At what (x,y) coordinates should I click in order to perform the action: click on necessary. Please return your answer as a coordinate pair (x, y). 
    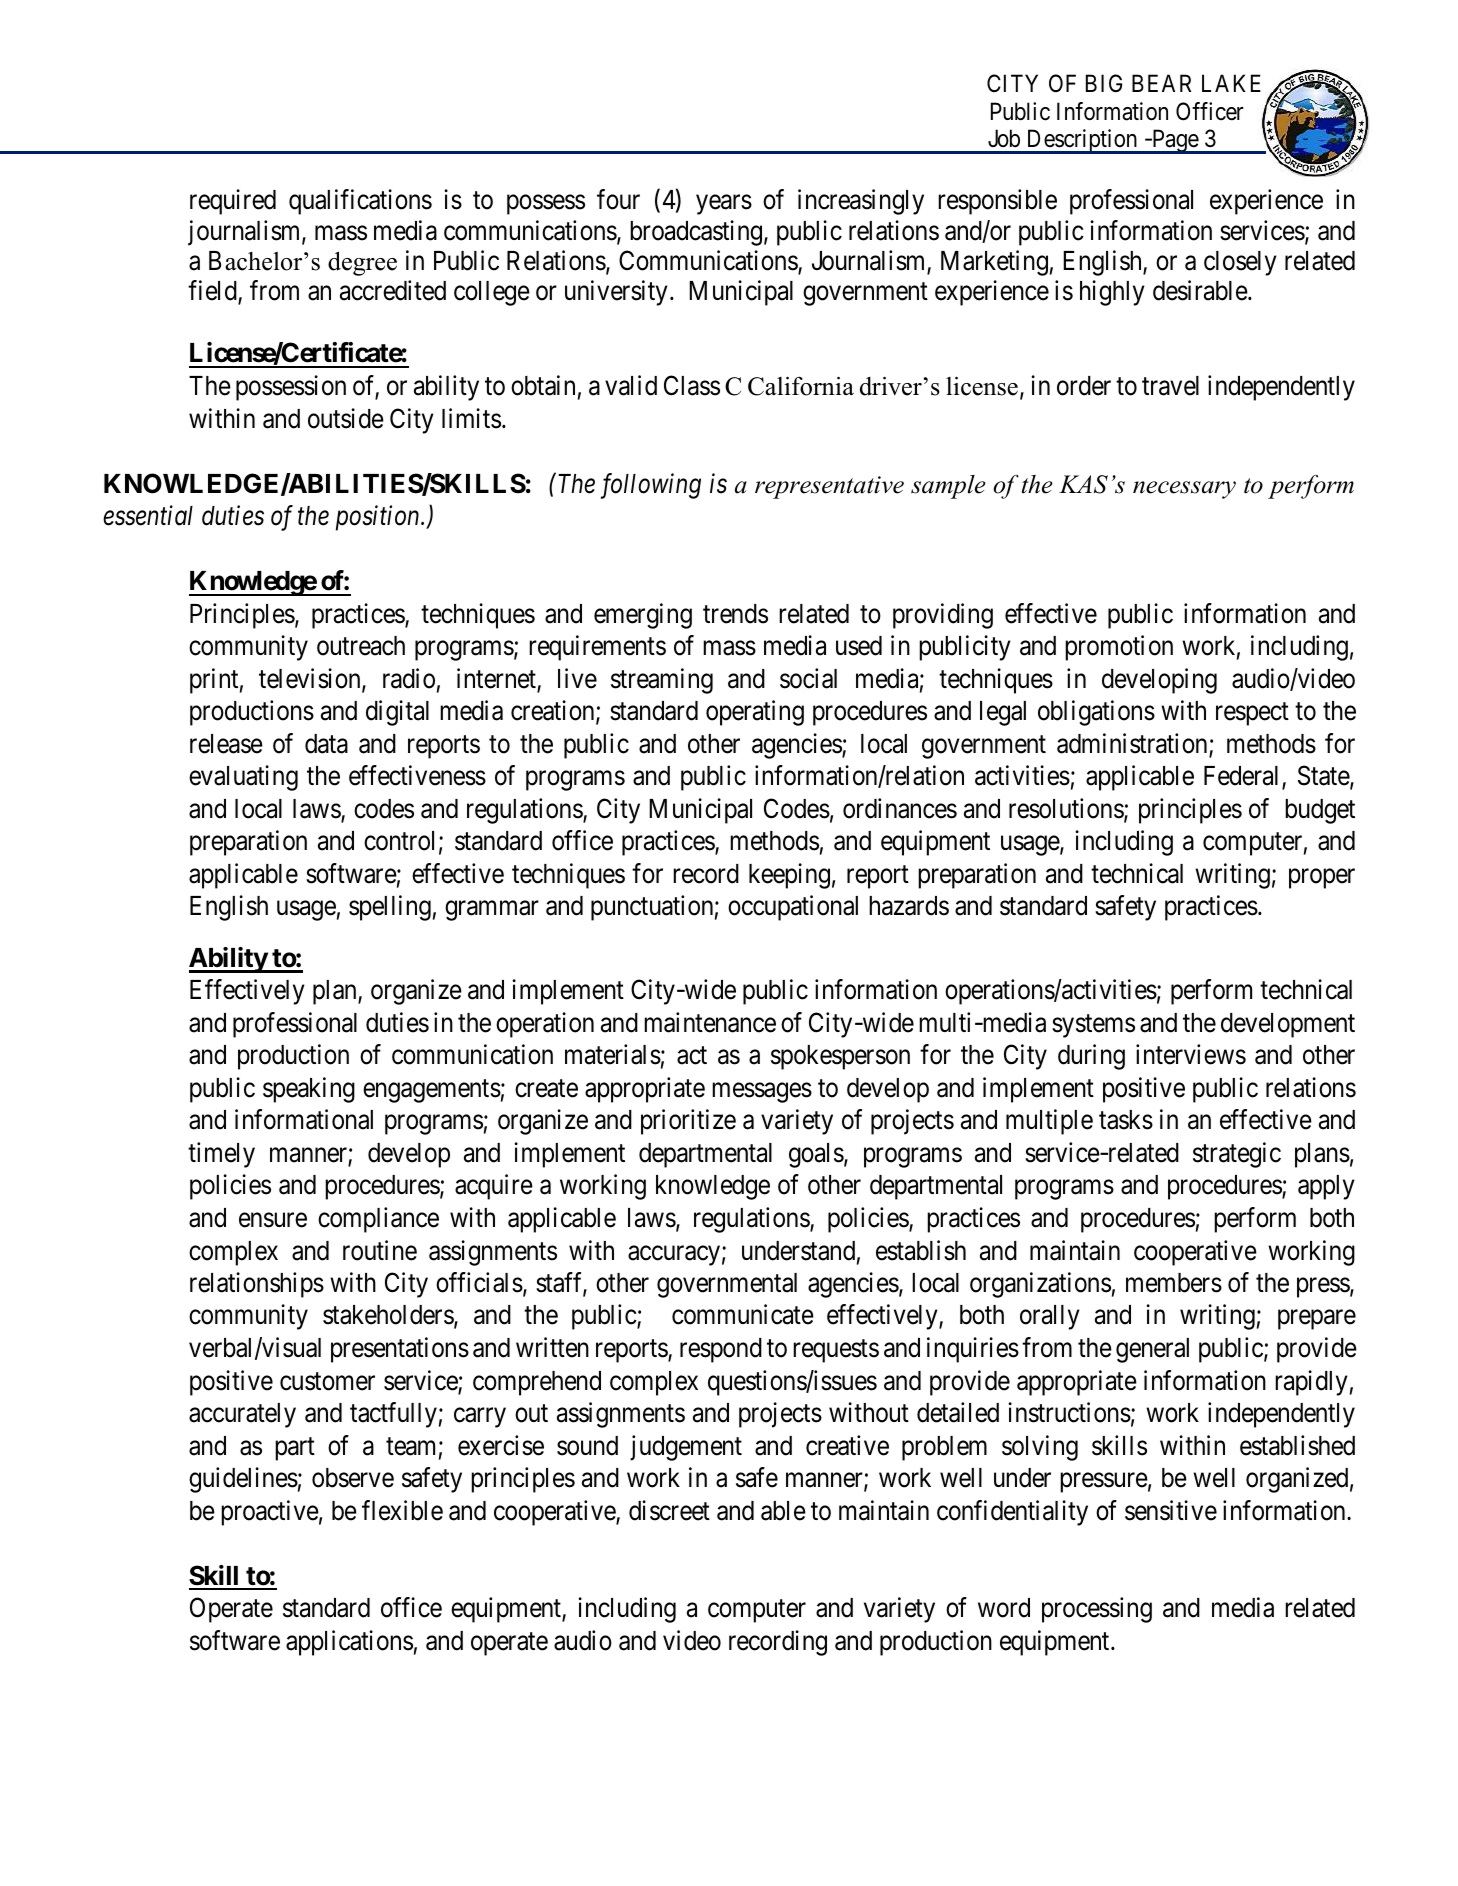
    Looking at the image, I should click on (1184, 490).
